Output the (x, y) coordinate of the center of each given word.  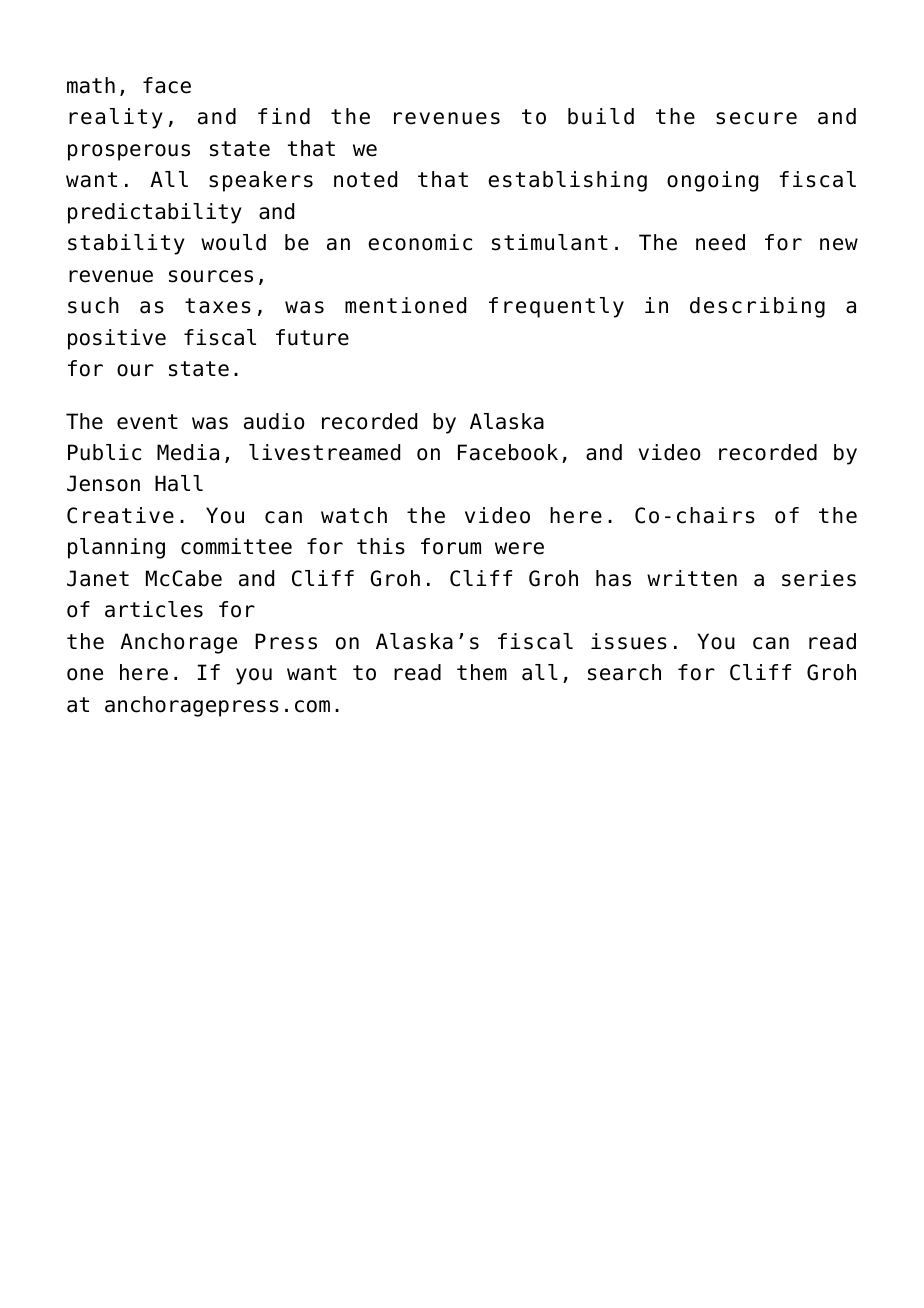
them (482, 672)
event (147, 422)
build (601, 116)
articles (154, 609)
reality (116, 118)
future (312, 337)
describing (757, 307)
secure (756, 118)
